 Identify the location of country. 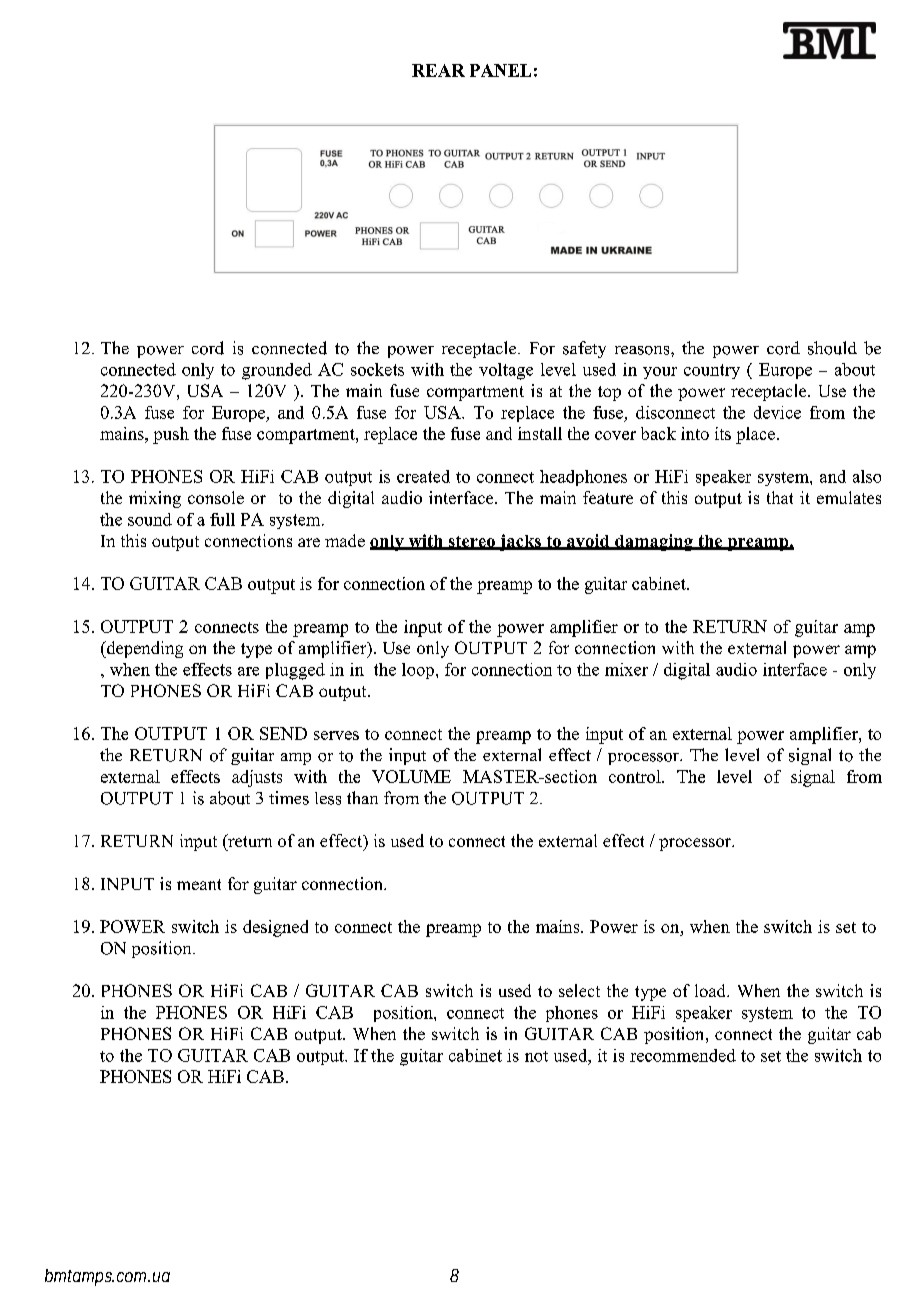
(712, 371).
